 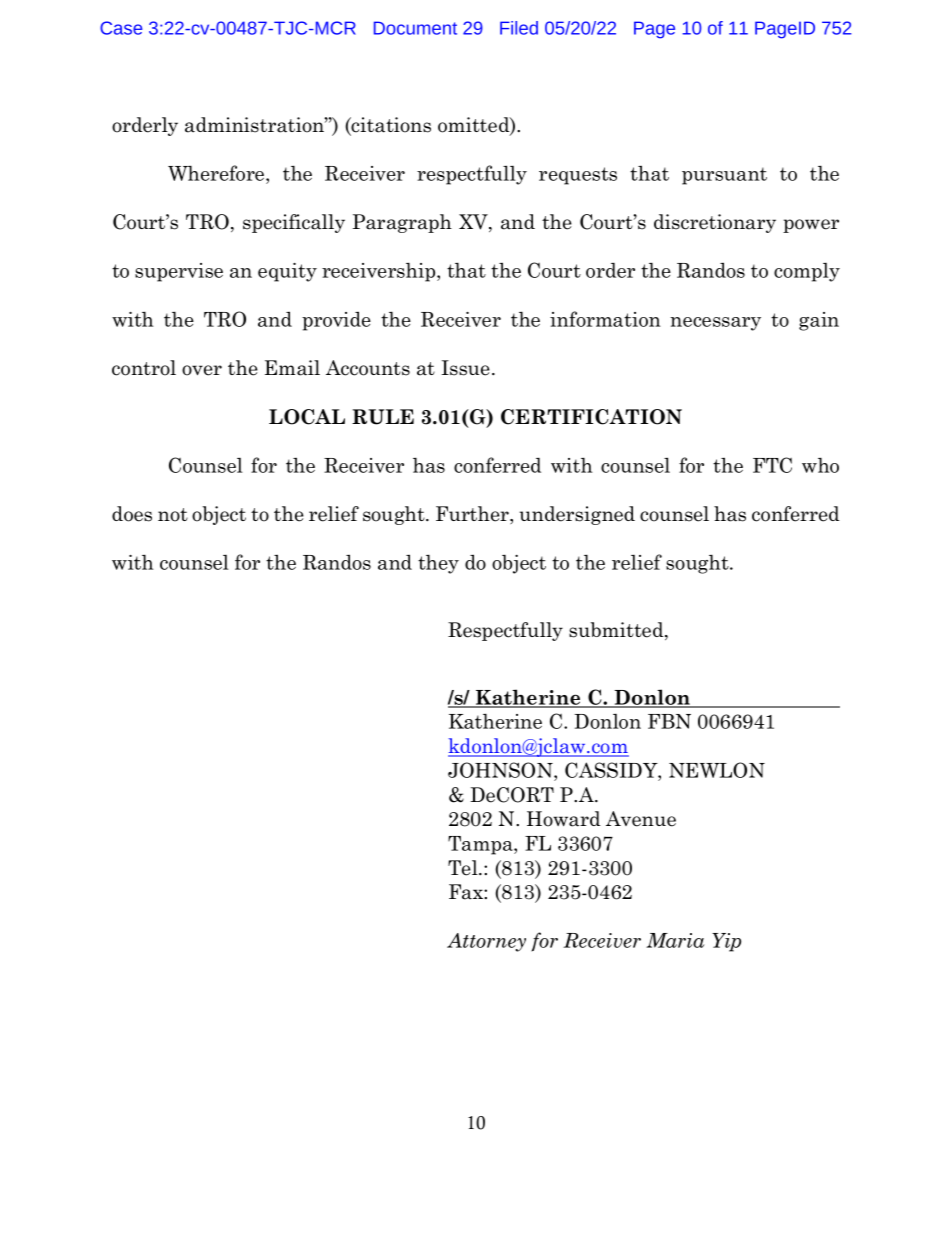 I want to click on Tel, so click(x=464, y=868).
